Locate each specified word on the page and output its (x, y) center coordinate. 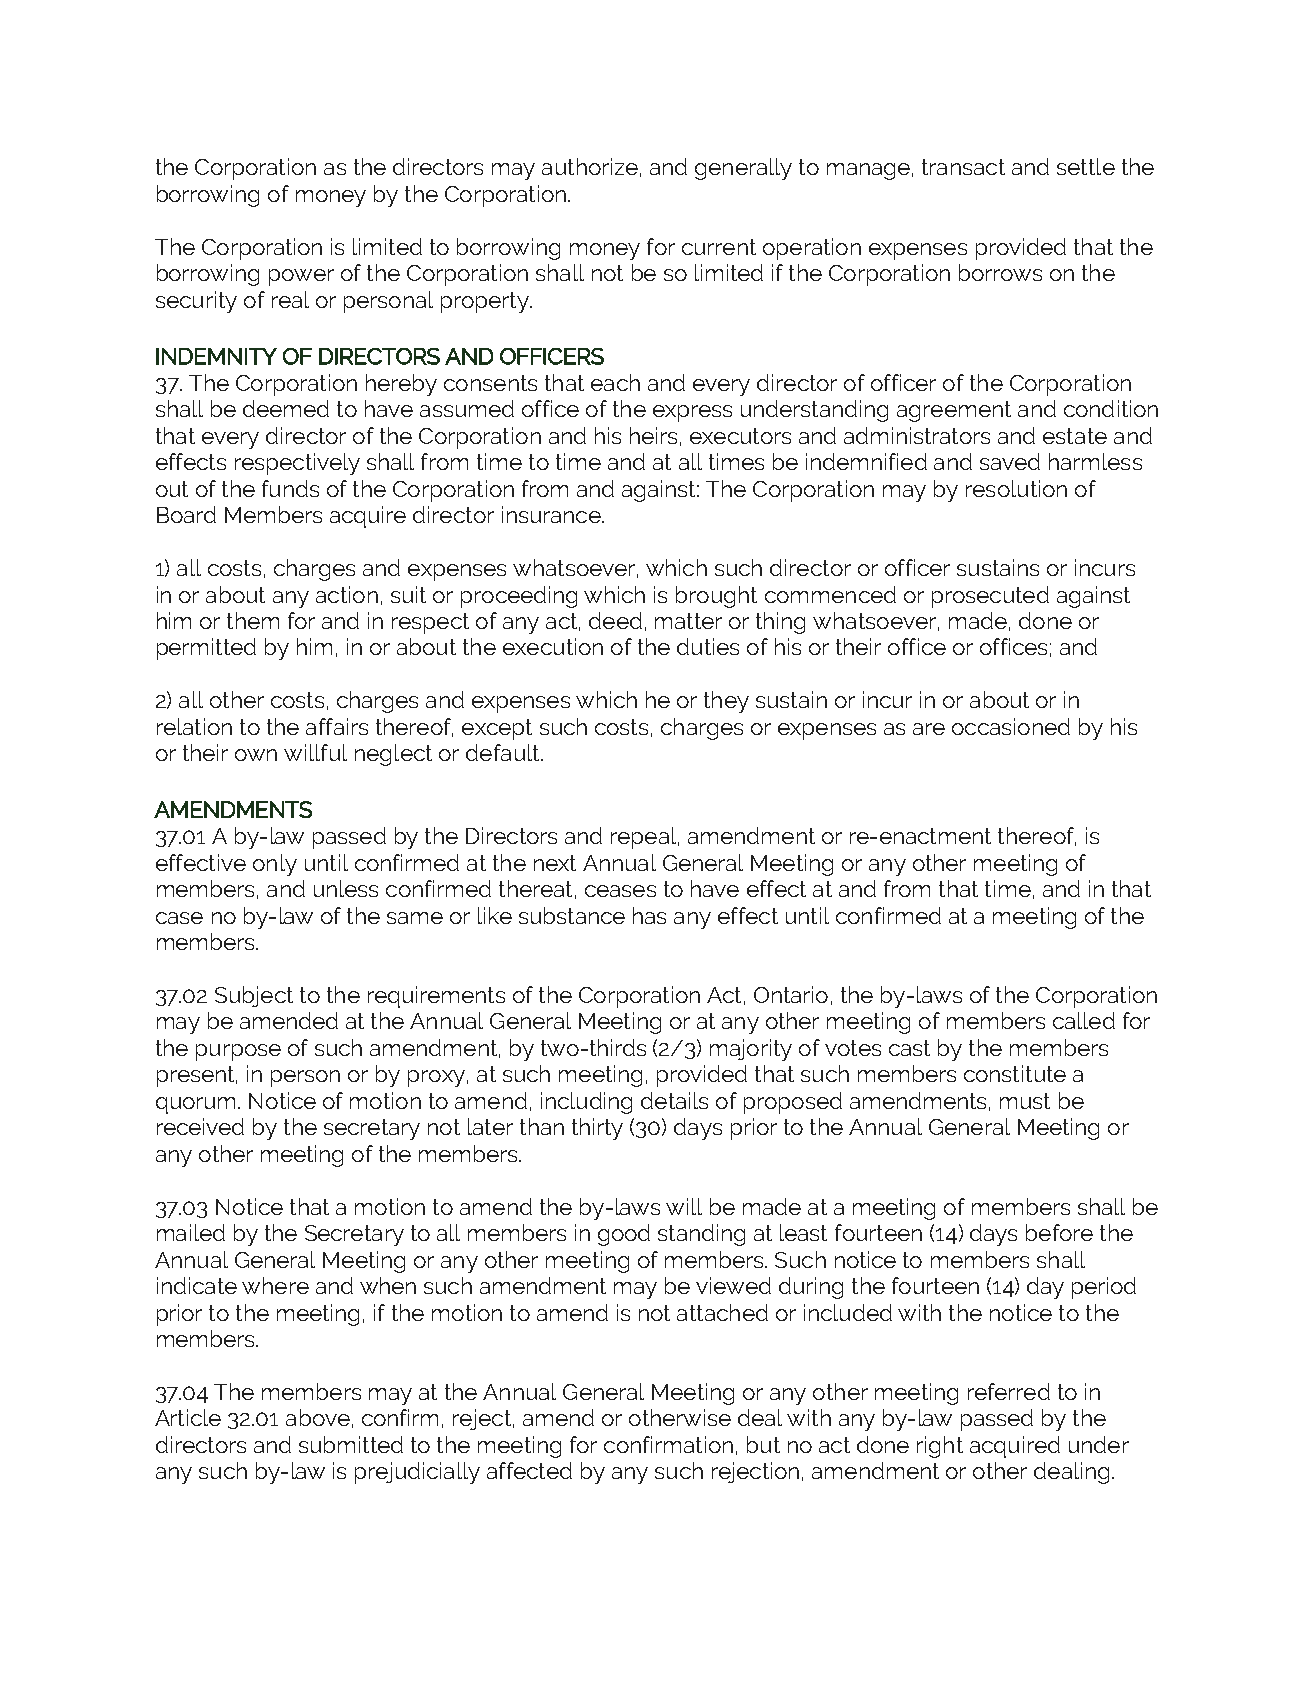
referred (1009, 1391)
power (301, 277)
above (318, 1417)
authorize (590, 166)
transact (963, 167)
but (763, 1444)
